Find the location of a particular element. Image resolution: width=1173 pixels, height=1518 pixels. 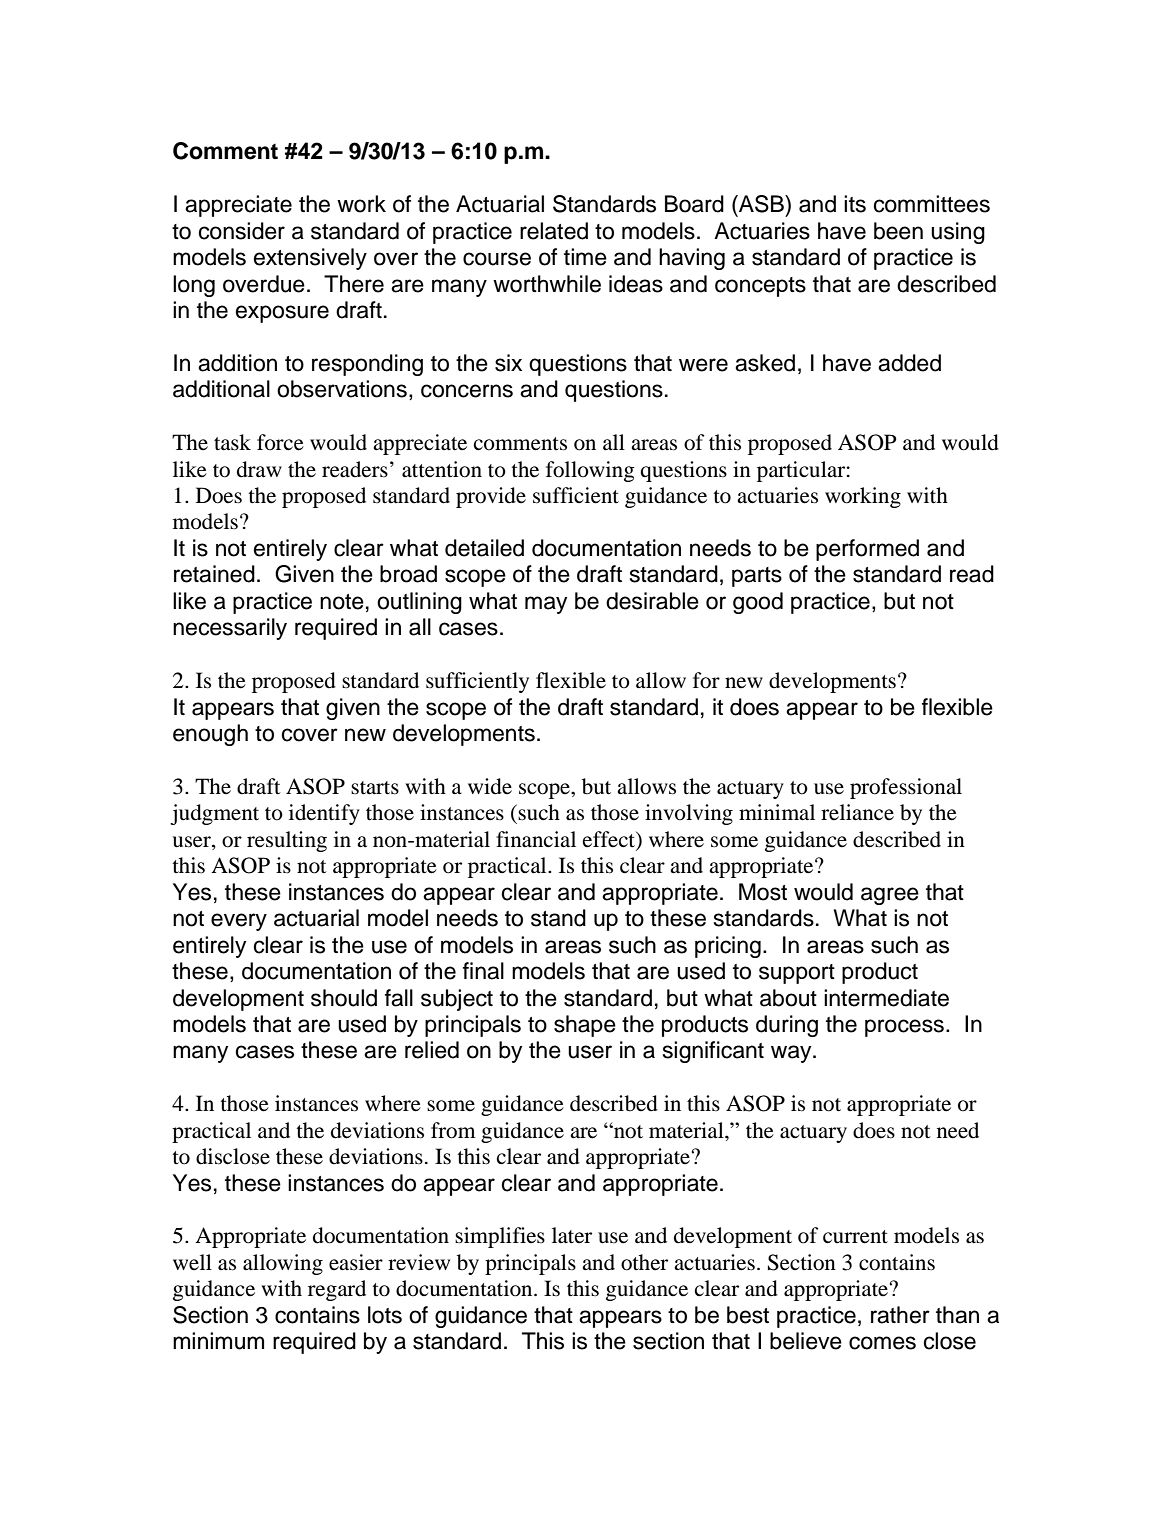

regard is located at coordinates (337, 1290).
